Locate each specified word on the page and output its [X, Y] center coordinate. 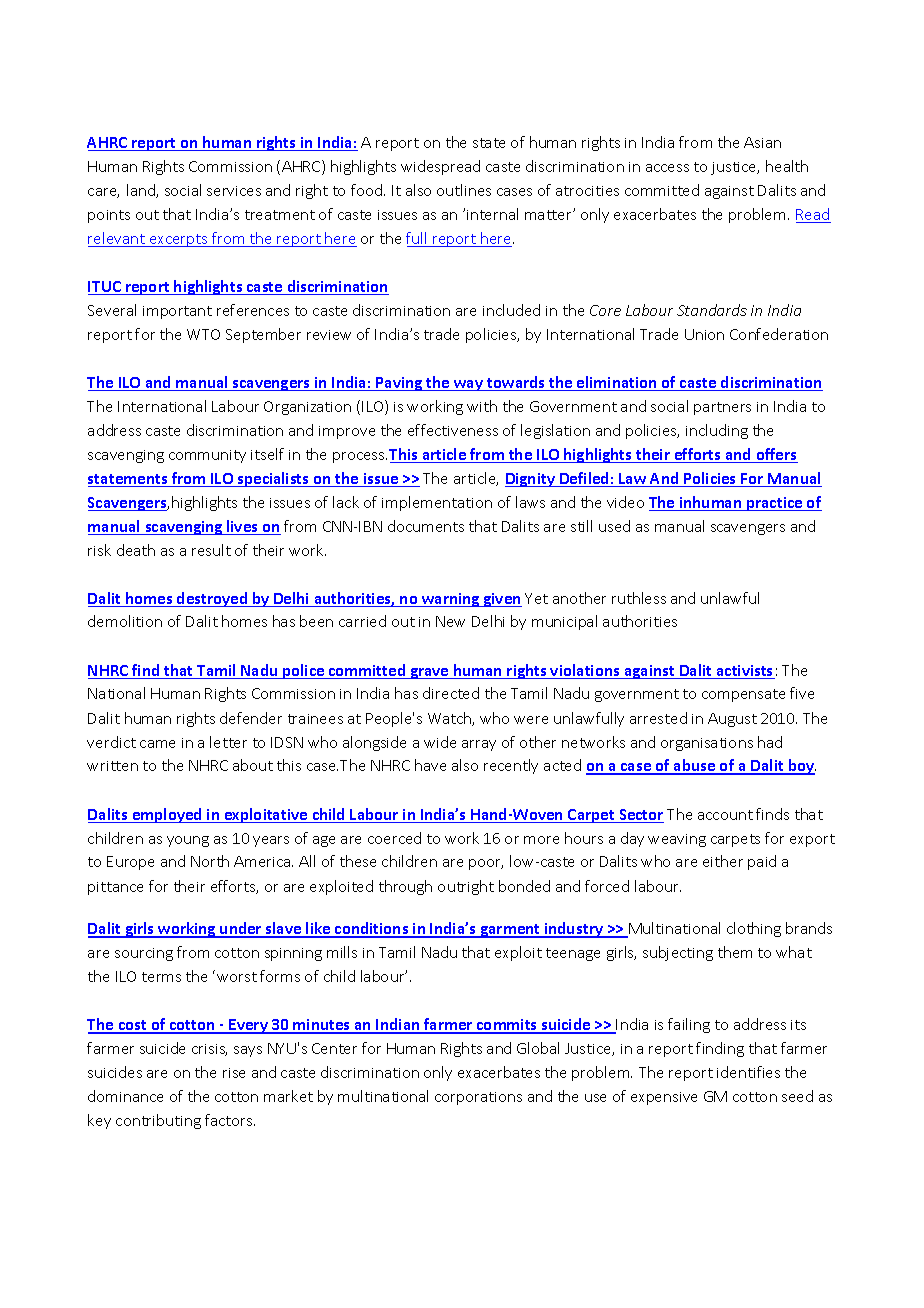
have [430, 765]
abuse [695, 767]
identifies [748, 1072]
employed [167, 815]
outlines [464, 190]
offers [776, 455]
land [142, 191]
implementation [437, 503]
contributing [158, 1121]
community [207, 456]
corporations [478, 1098]
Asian [762, 142]
